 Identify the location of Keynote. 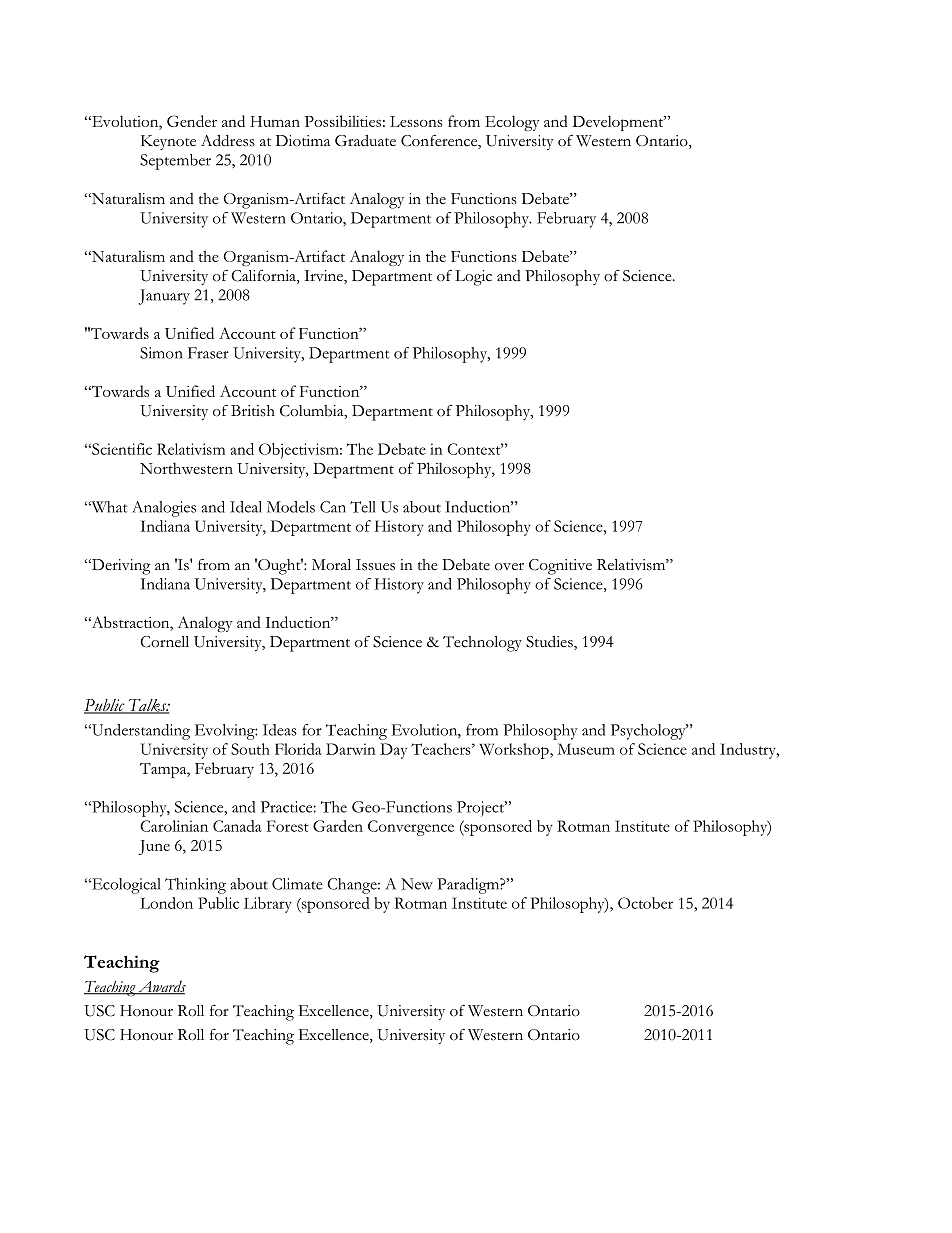
(168, 142).
